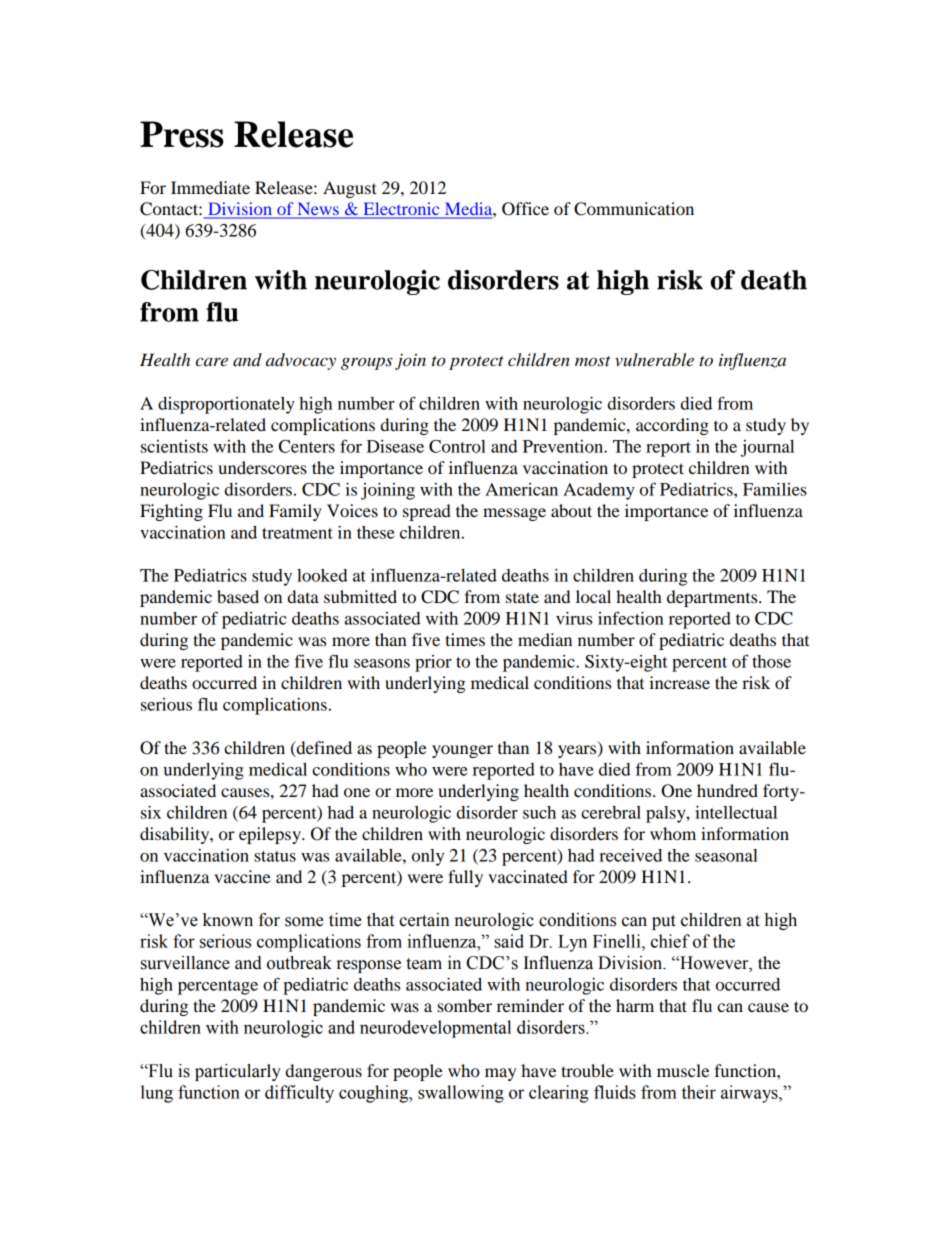  What do you see at coordinates (457, 446) in the screenshot?
I see `Control` at bounding box center [457, 446].
